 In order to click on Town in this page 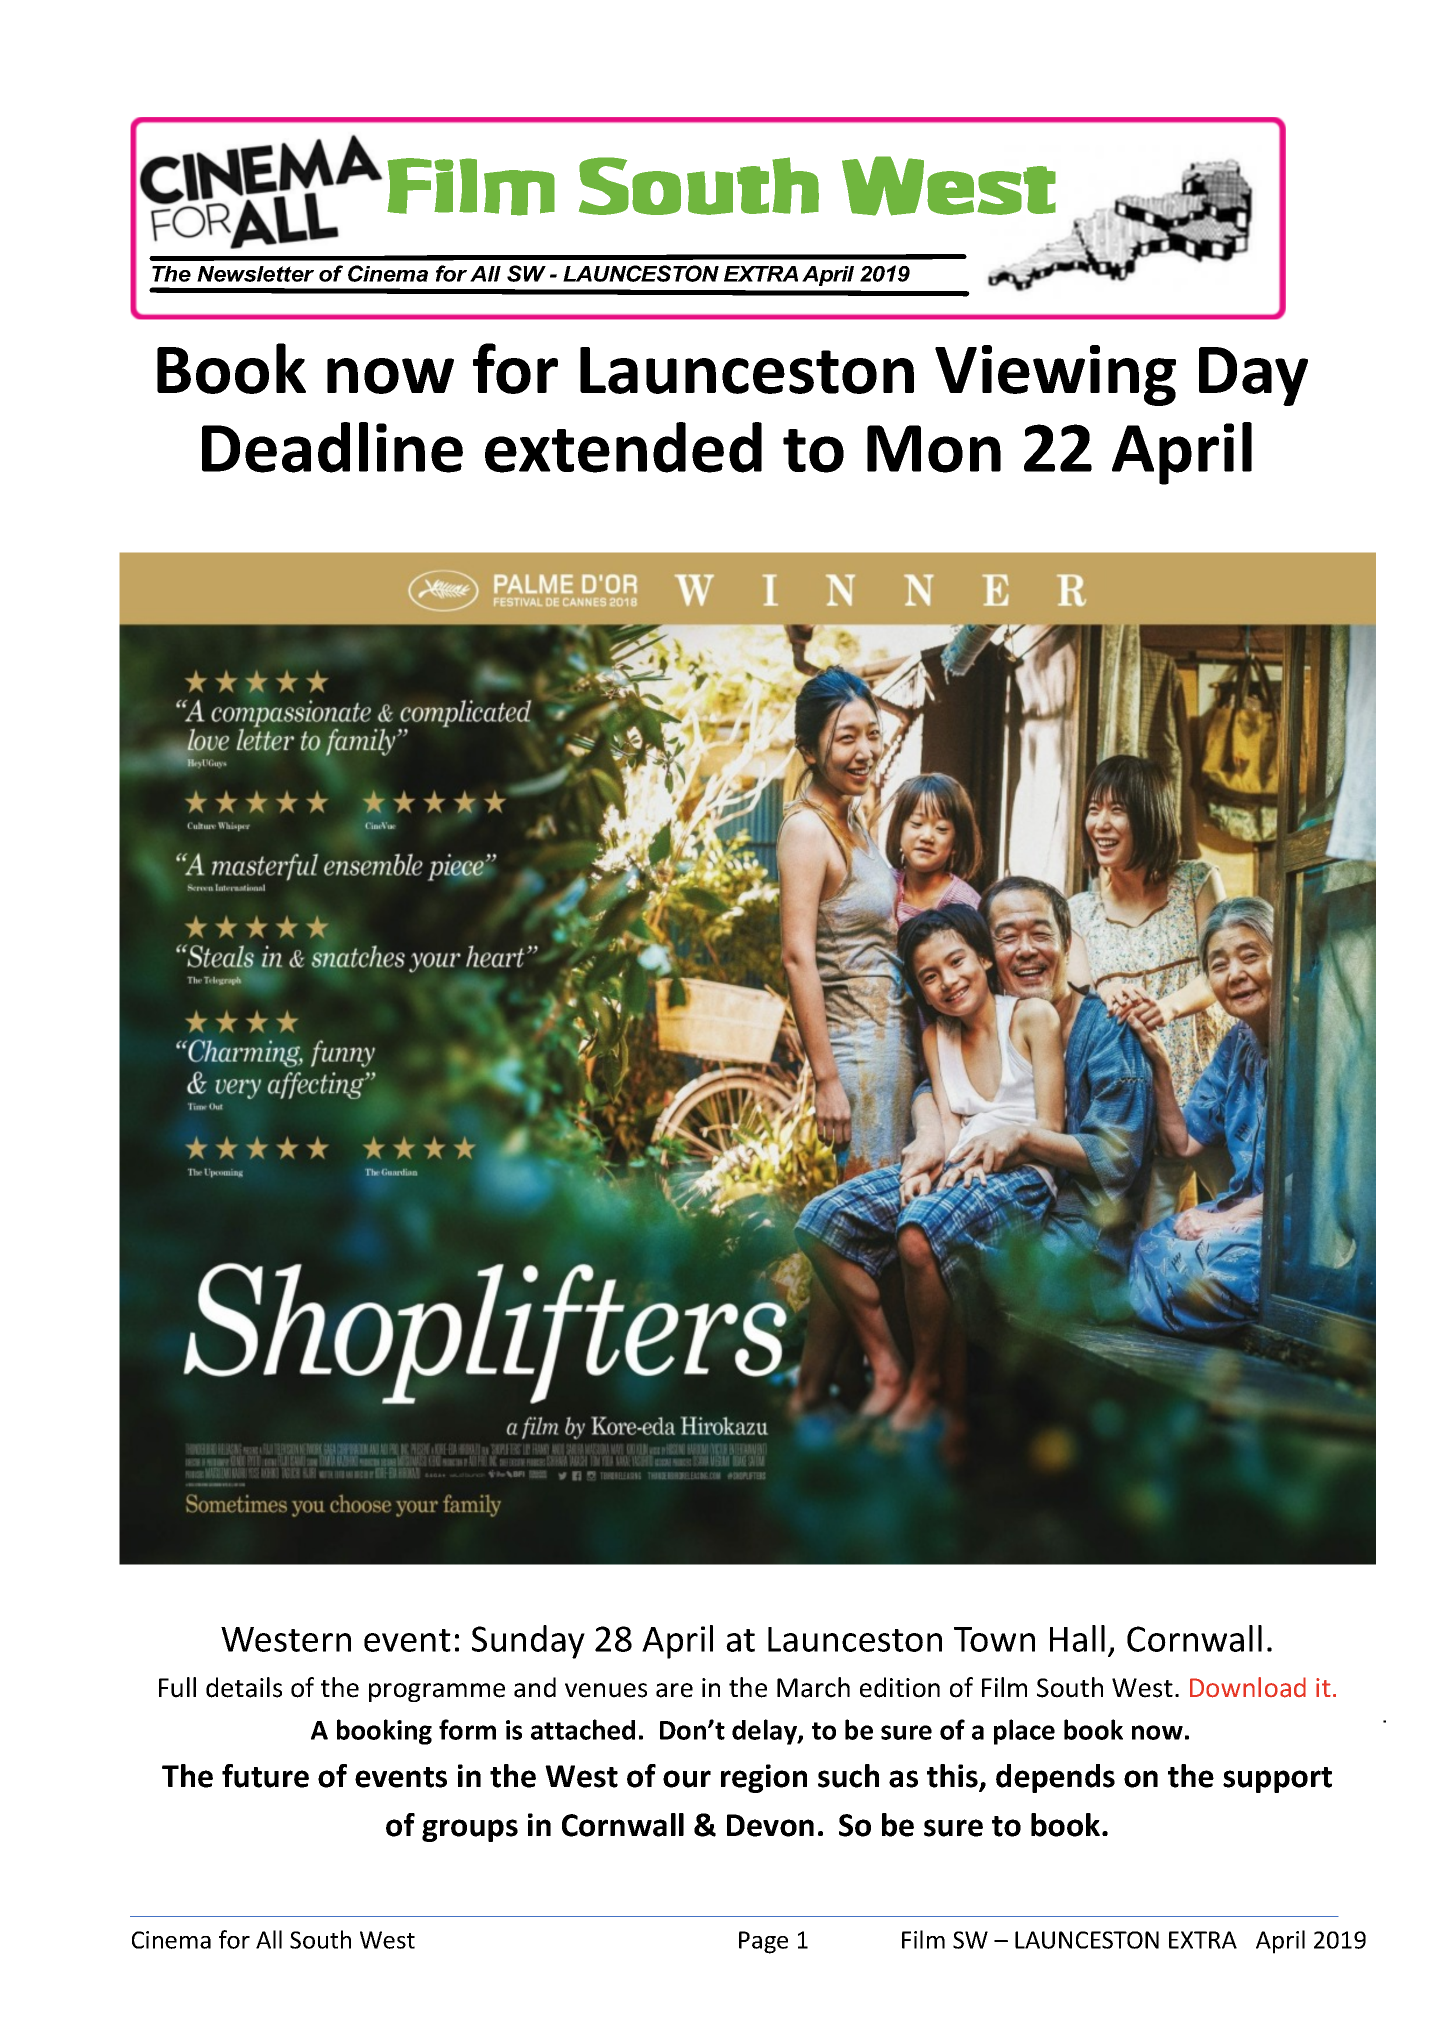, I will do `click(994, 1639)`.
